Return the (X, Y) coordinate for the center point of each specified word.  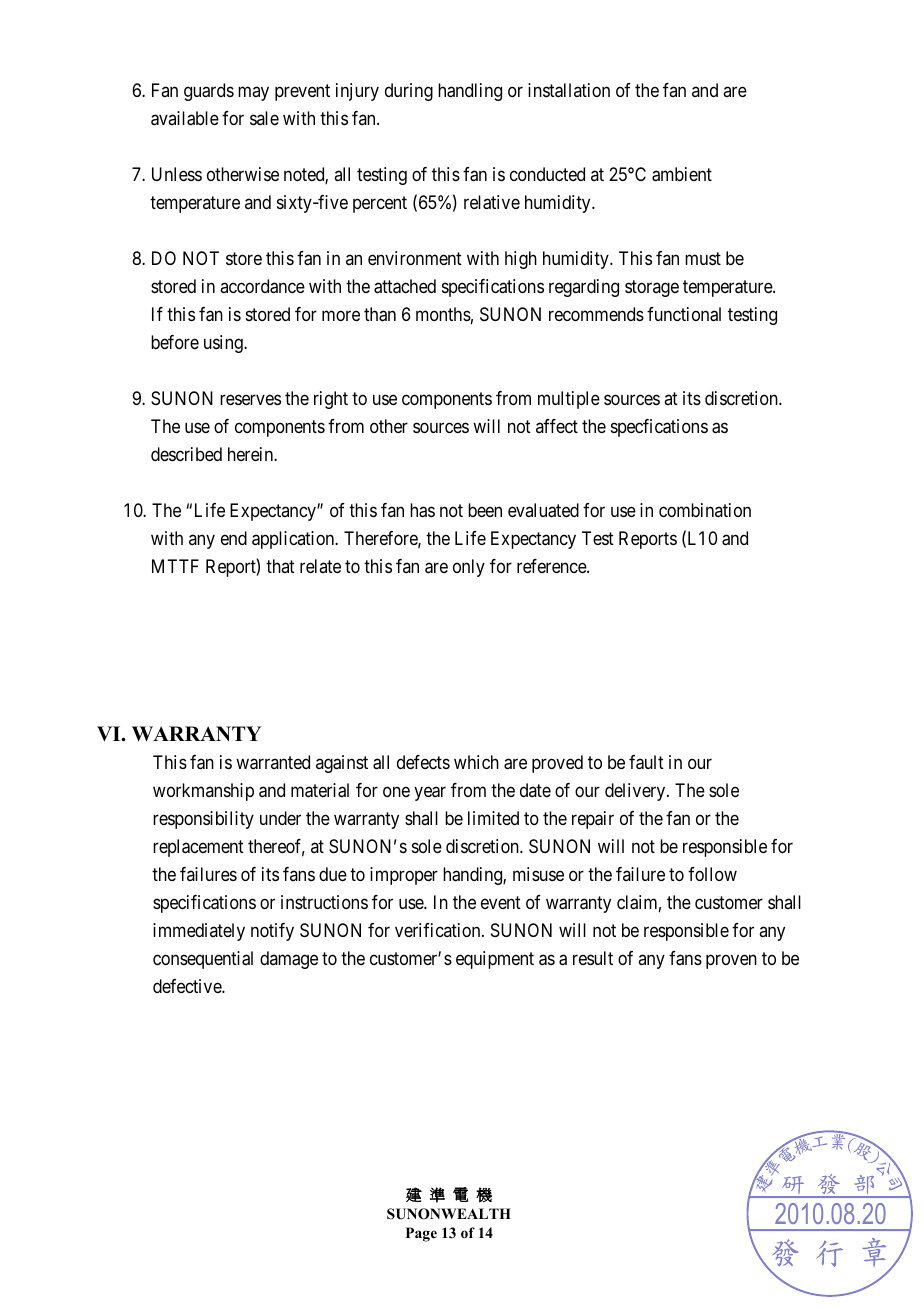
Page (421, 1234)
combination (705, 510)
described (186, 454)
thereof (276, 847)
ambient (682, 174)
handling (470, 92)
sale (264, 118)
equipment (495, 960)
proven (731, 961)
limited (493, 818)
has (422, 510)
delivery (636, 792)
